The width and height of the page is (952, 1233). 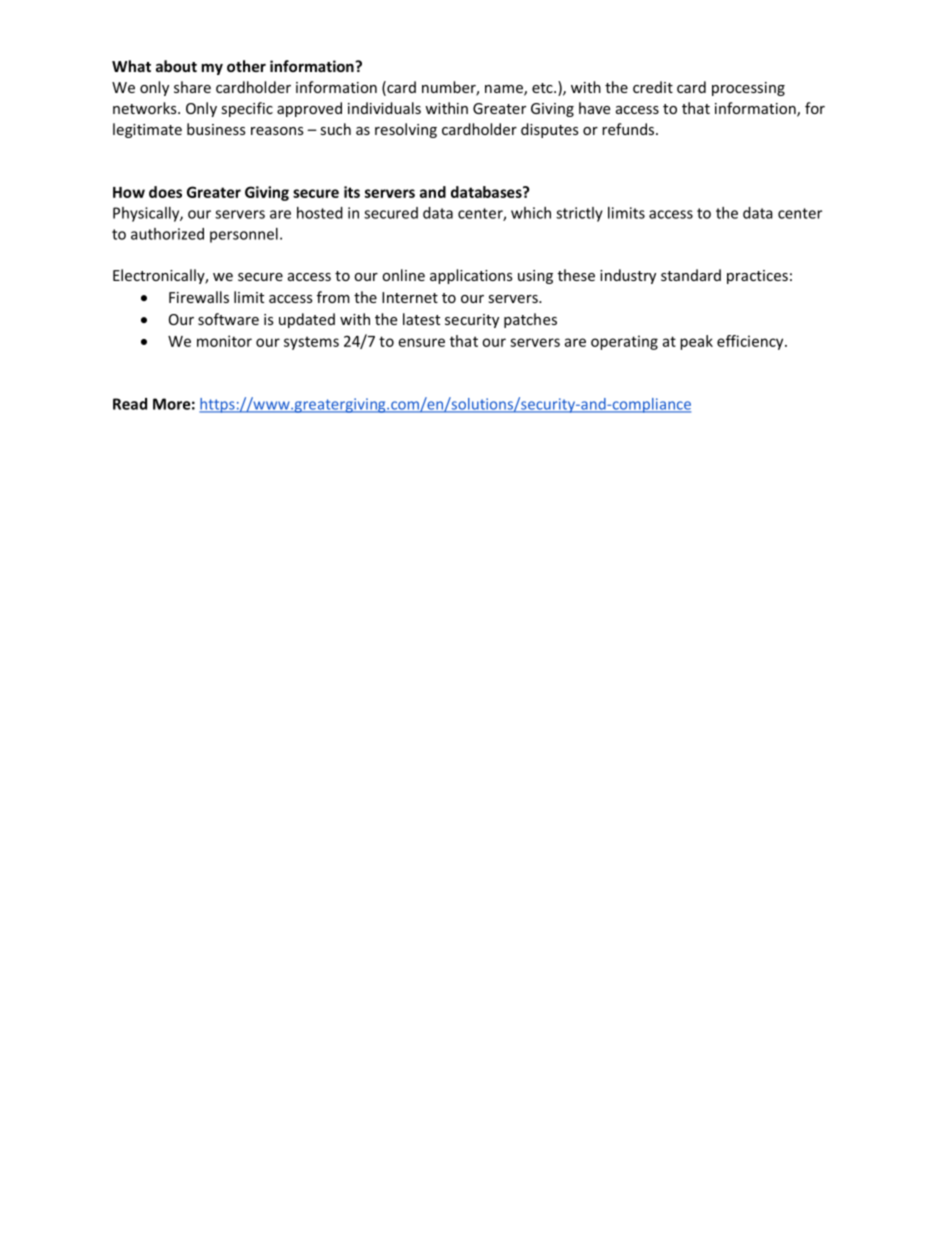 What do you see at coordinates (130, 404) in the page?
I see `Read` at bounding box center [130, 404].
